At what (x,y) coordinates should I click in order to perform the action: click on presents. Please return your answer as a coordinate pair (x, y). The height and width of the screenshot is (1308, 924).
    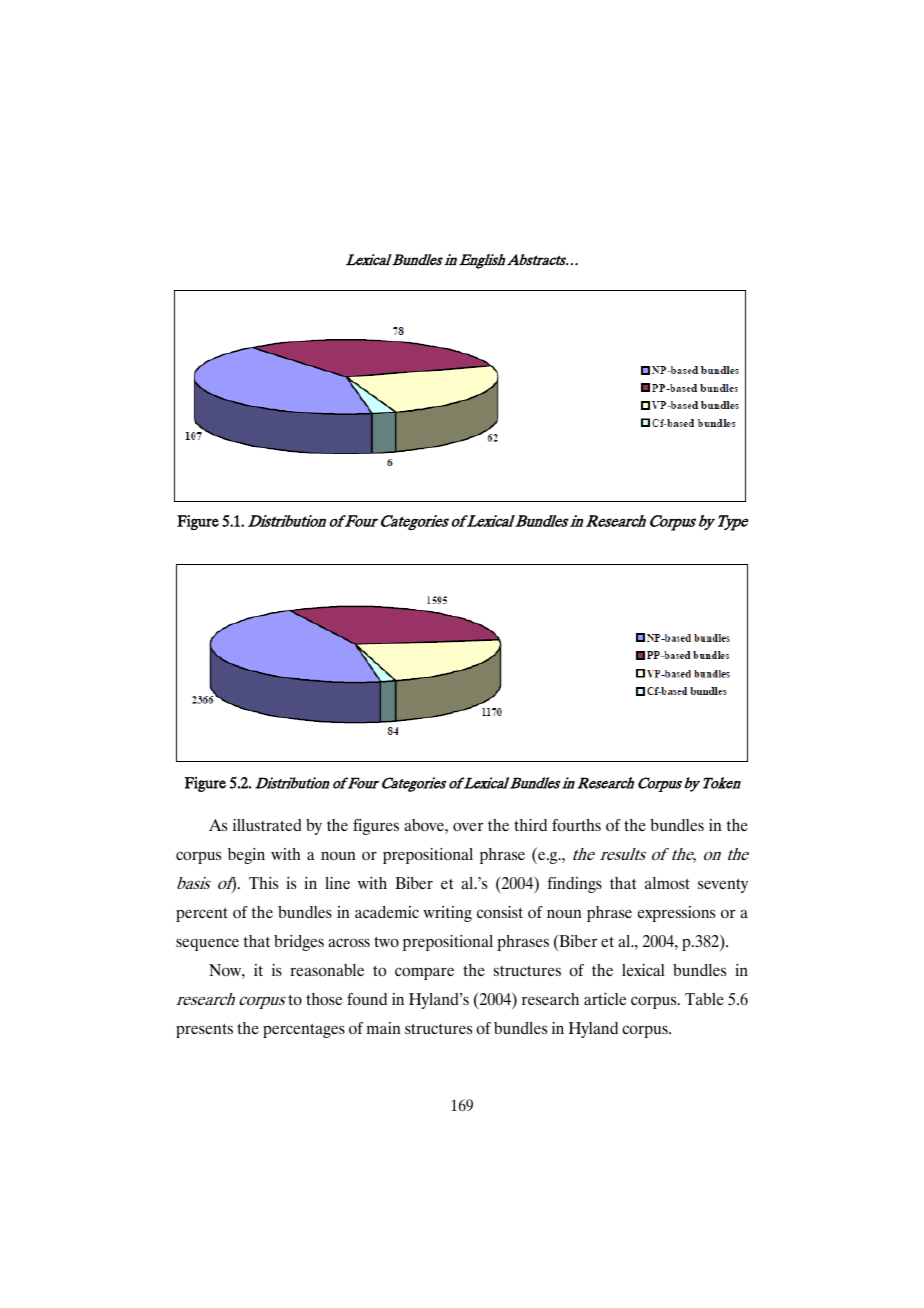
    Looking at the image, I should click on (204, 1030).
